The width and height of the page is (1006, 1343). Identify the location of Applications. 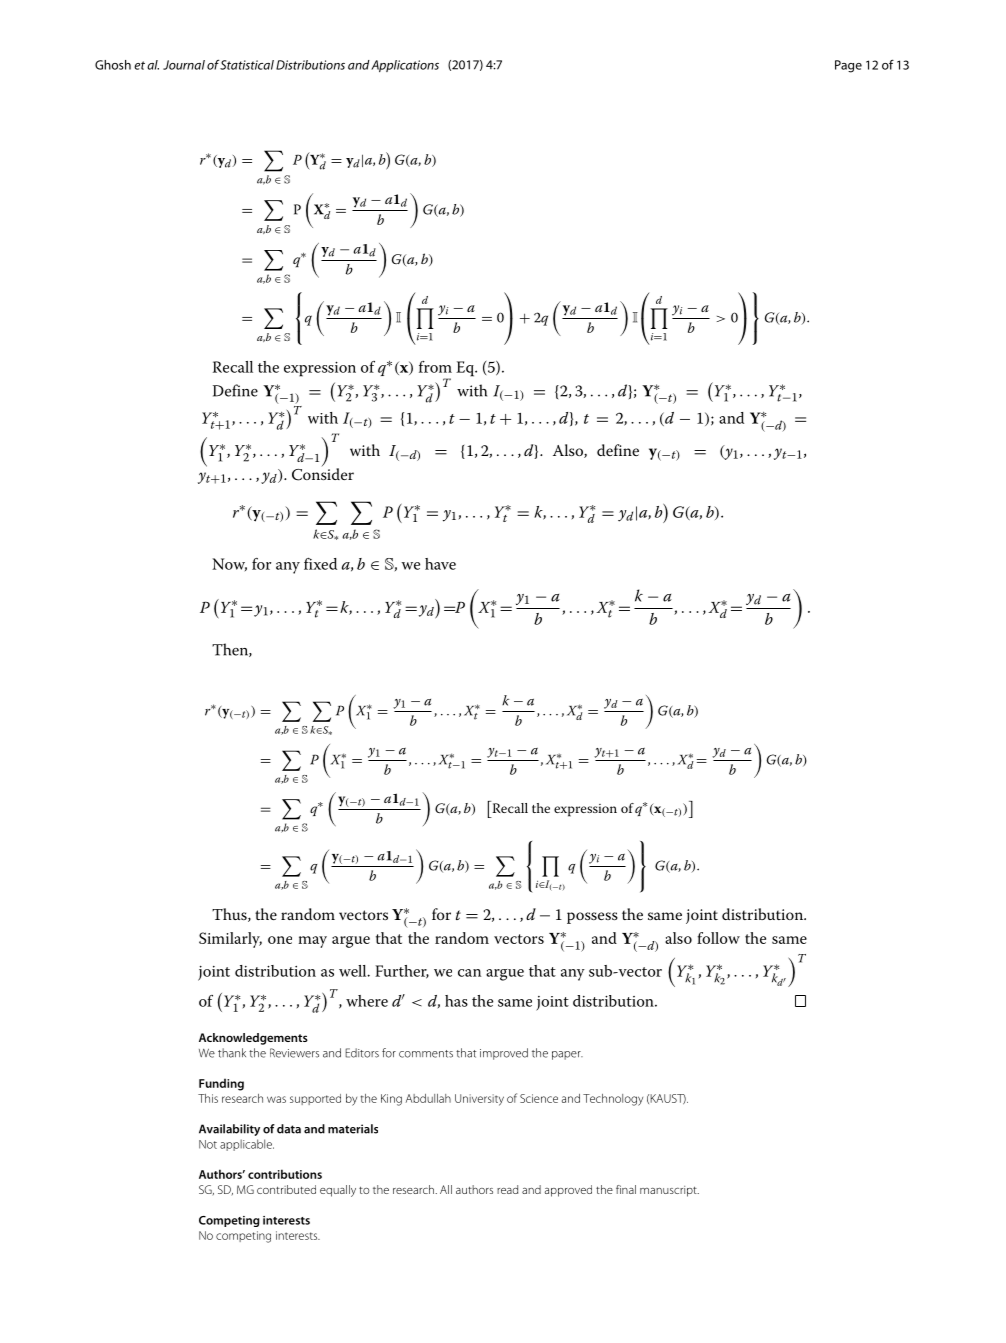
(405, 66).
